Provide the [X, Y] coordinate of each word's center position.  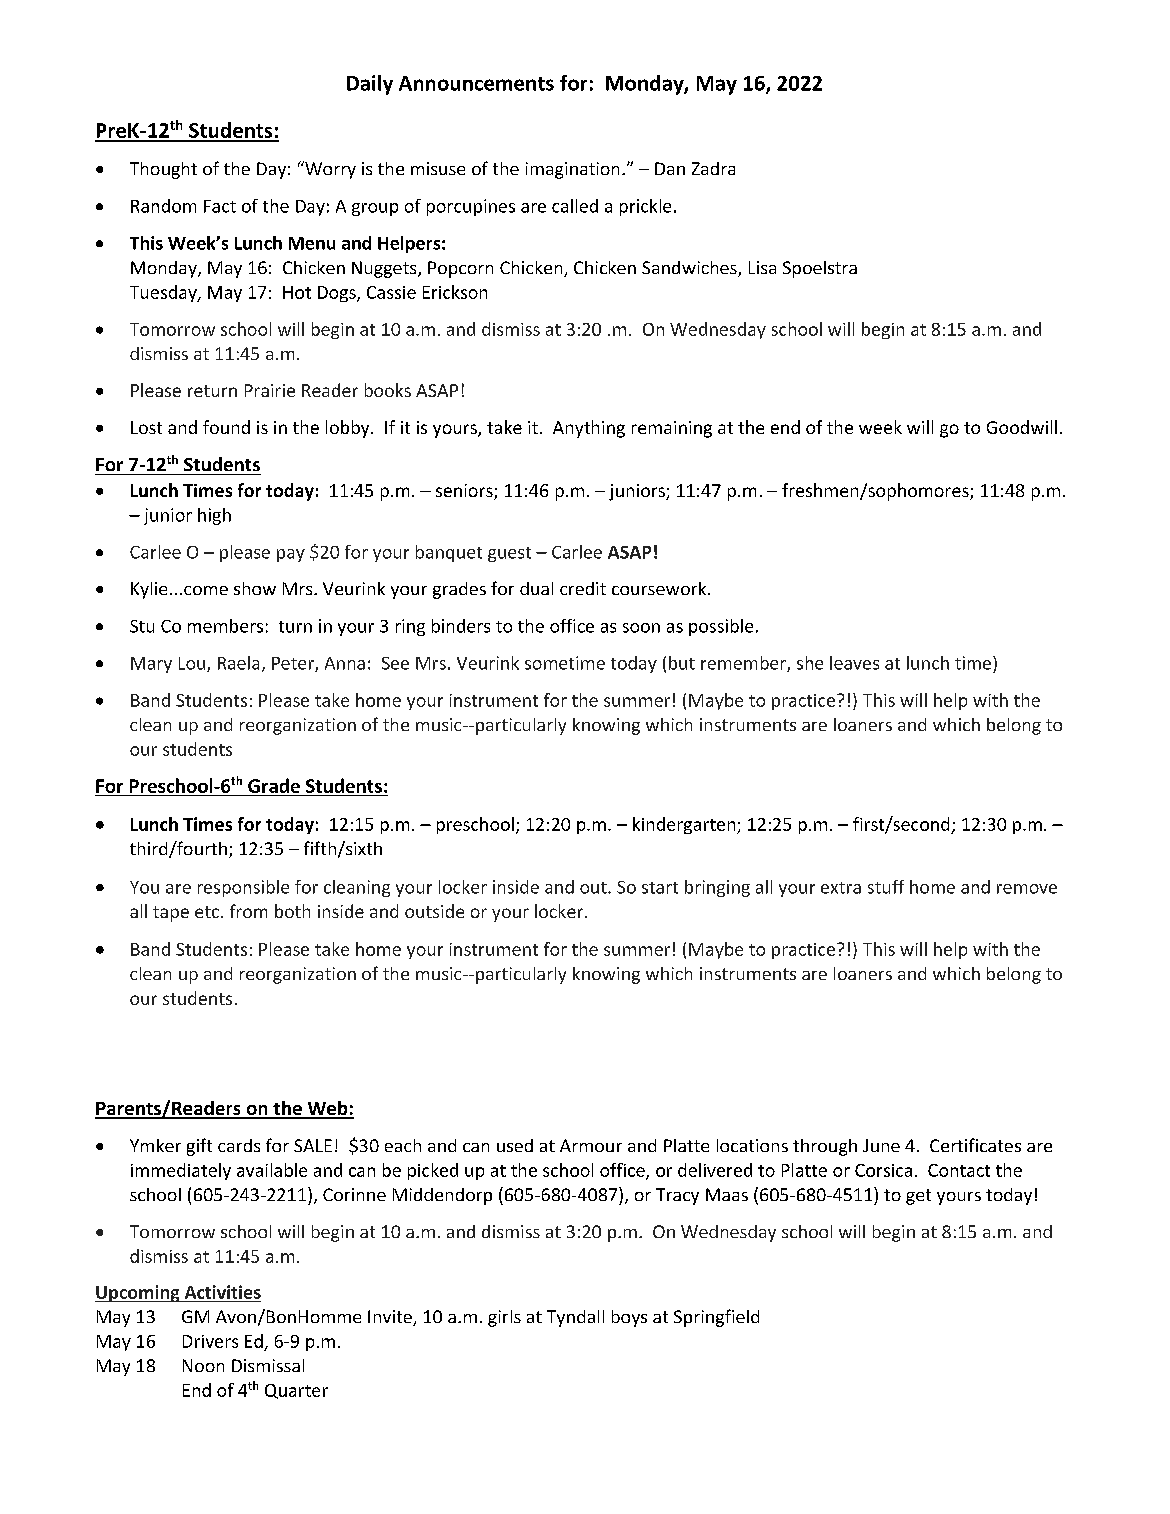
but [682, 663]
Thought [163, 170]
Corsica [883, 1170]
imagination [572, 170]
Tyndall [575, 1318]
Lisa [762, 267]
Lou [193, 664]
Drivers [210, 1341]
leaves [854, 663]
